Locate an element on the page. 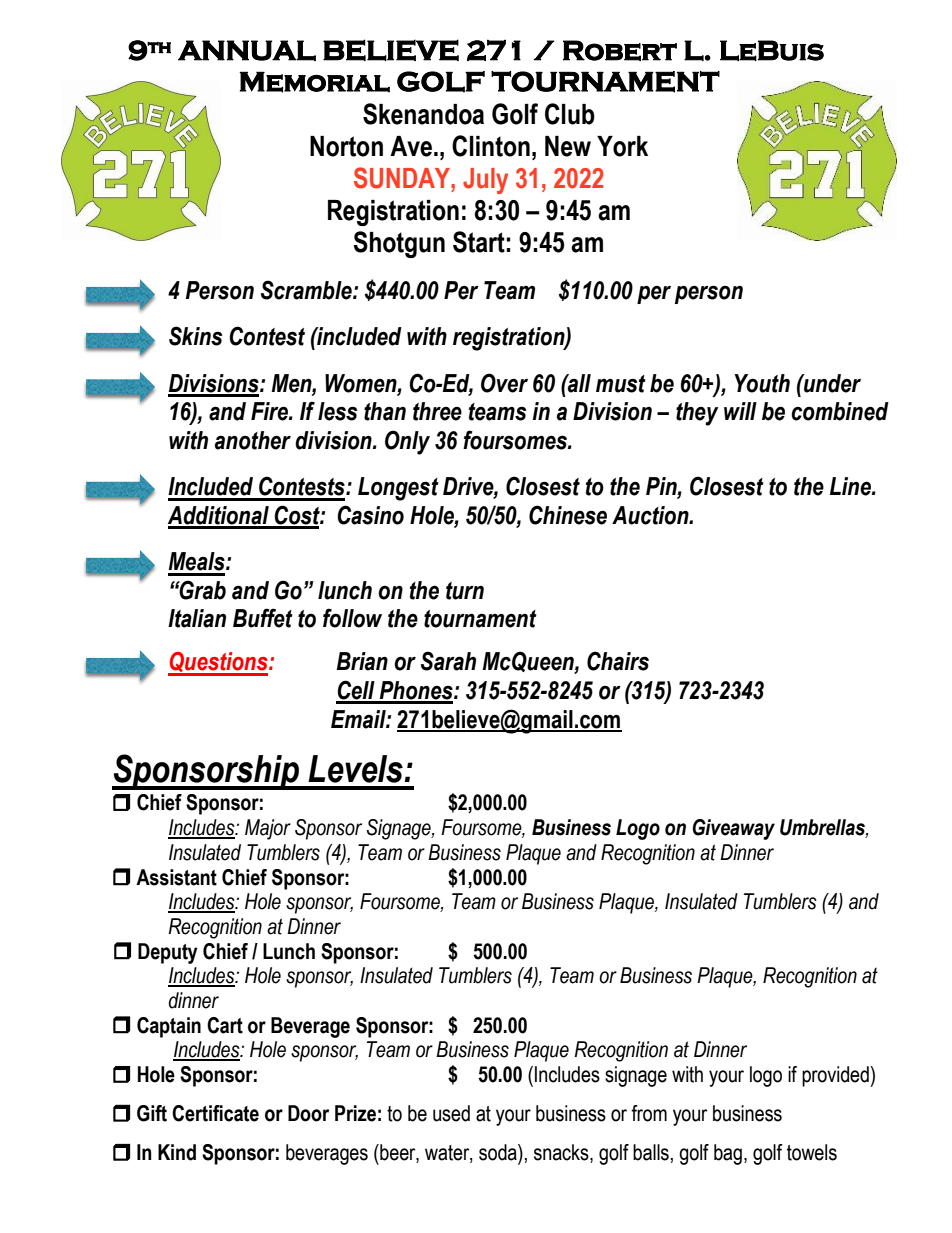  Robert is located at coordinates (620, 50).
